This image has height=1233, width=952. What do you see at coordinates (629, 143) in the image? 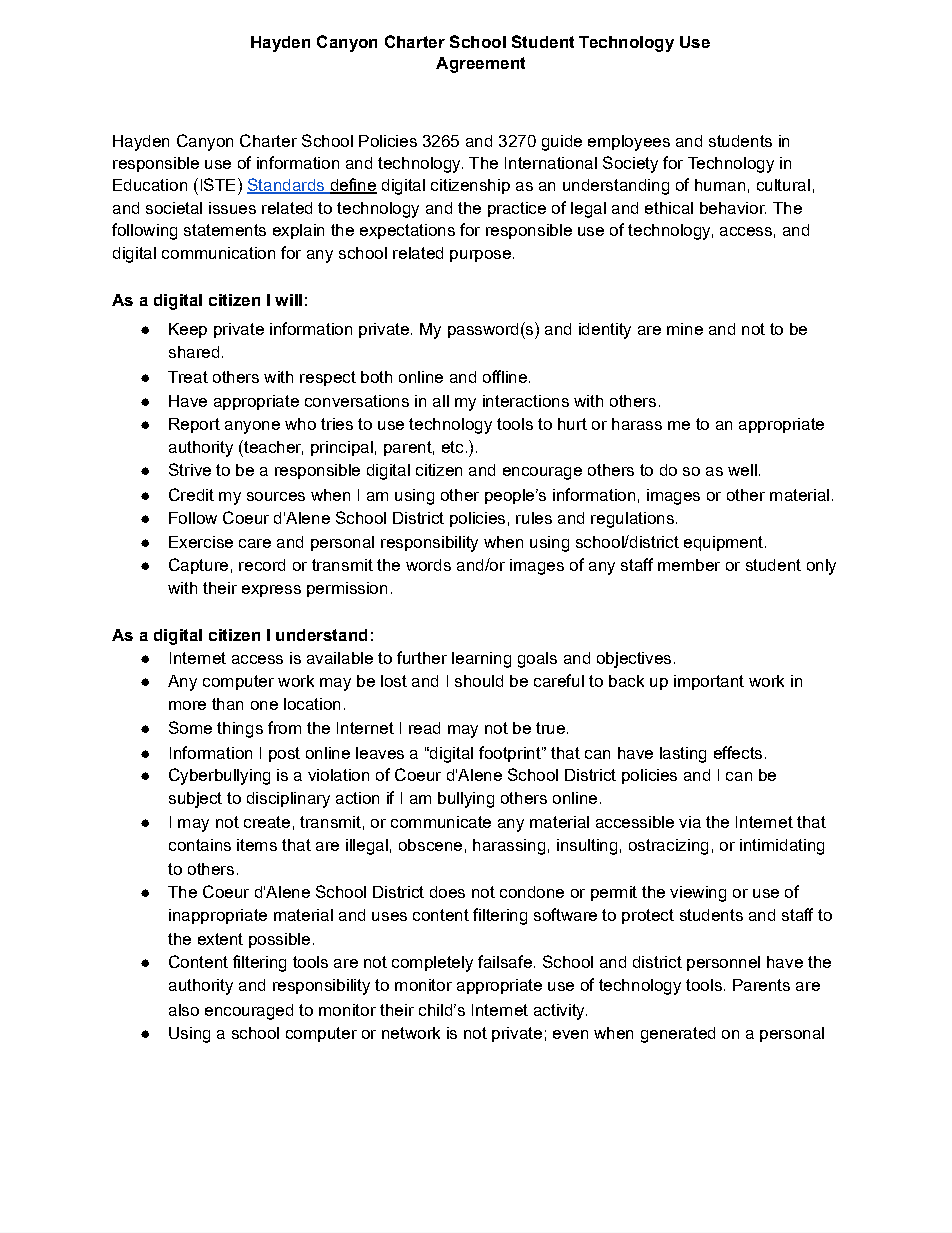
I see `employees` at bounding box center [629, 143].
